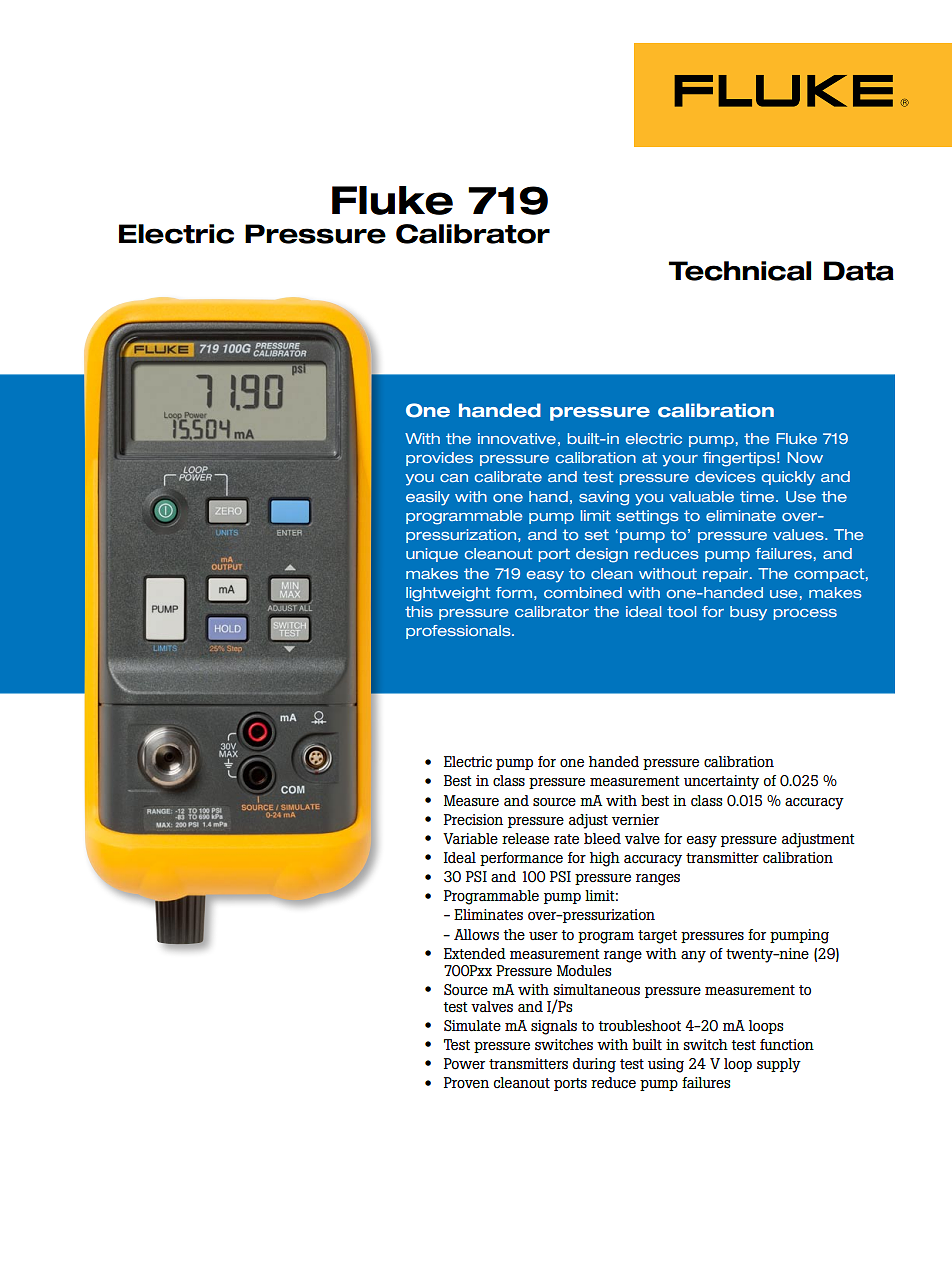 The height and width of the page is (1270, 952). I want to click on innovative, so click(517, 438).
